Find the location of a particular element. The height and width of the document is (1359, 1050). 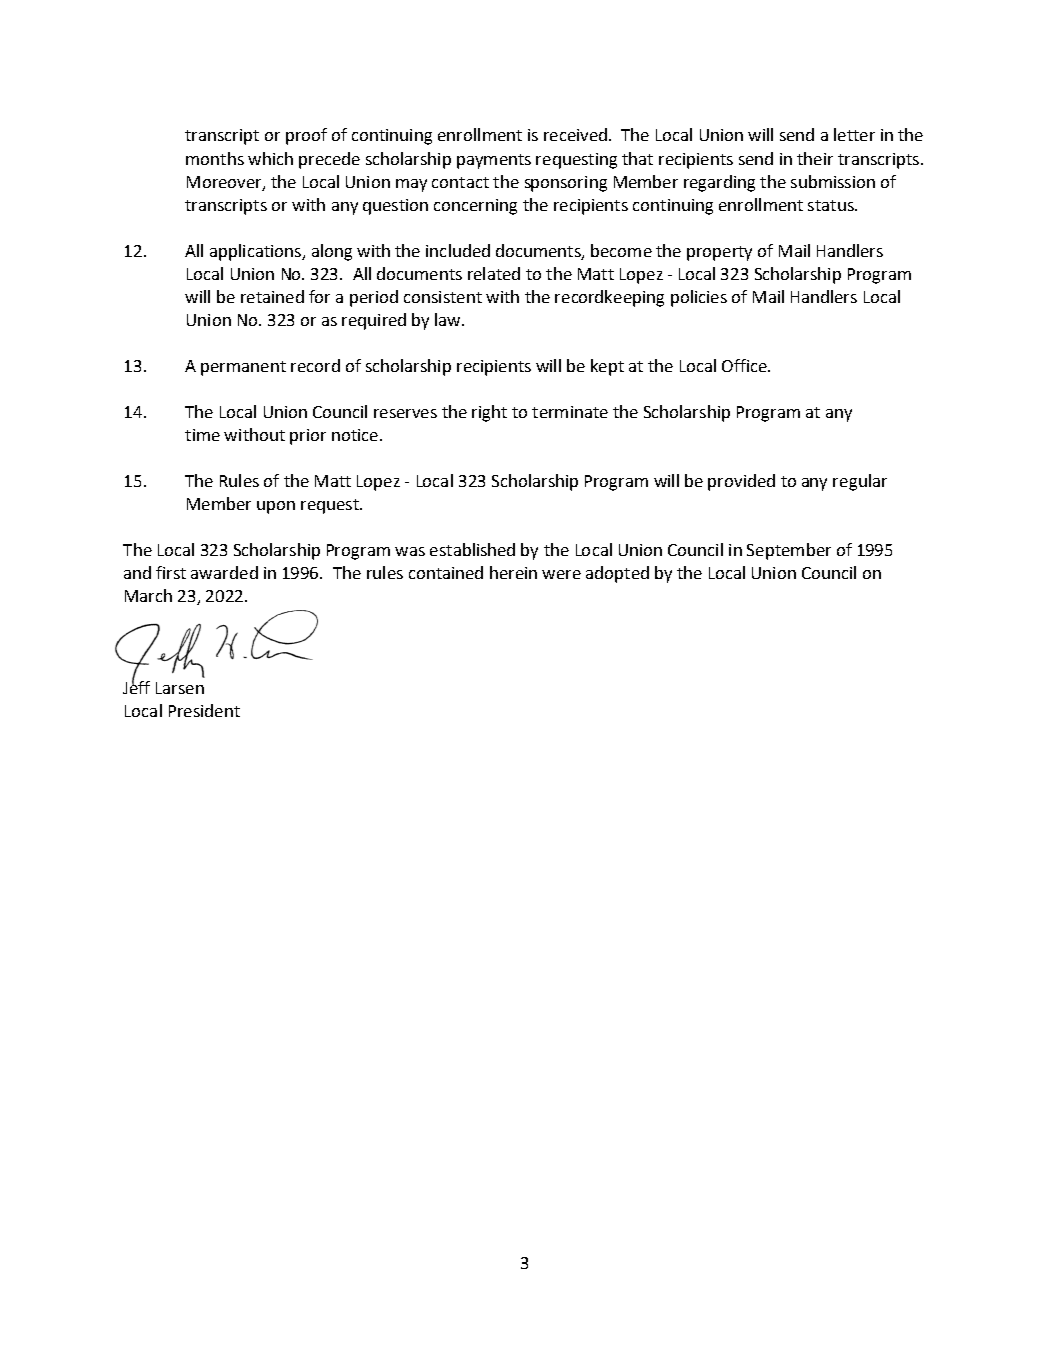

their is located at coordinates (815, 158).
